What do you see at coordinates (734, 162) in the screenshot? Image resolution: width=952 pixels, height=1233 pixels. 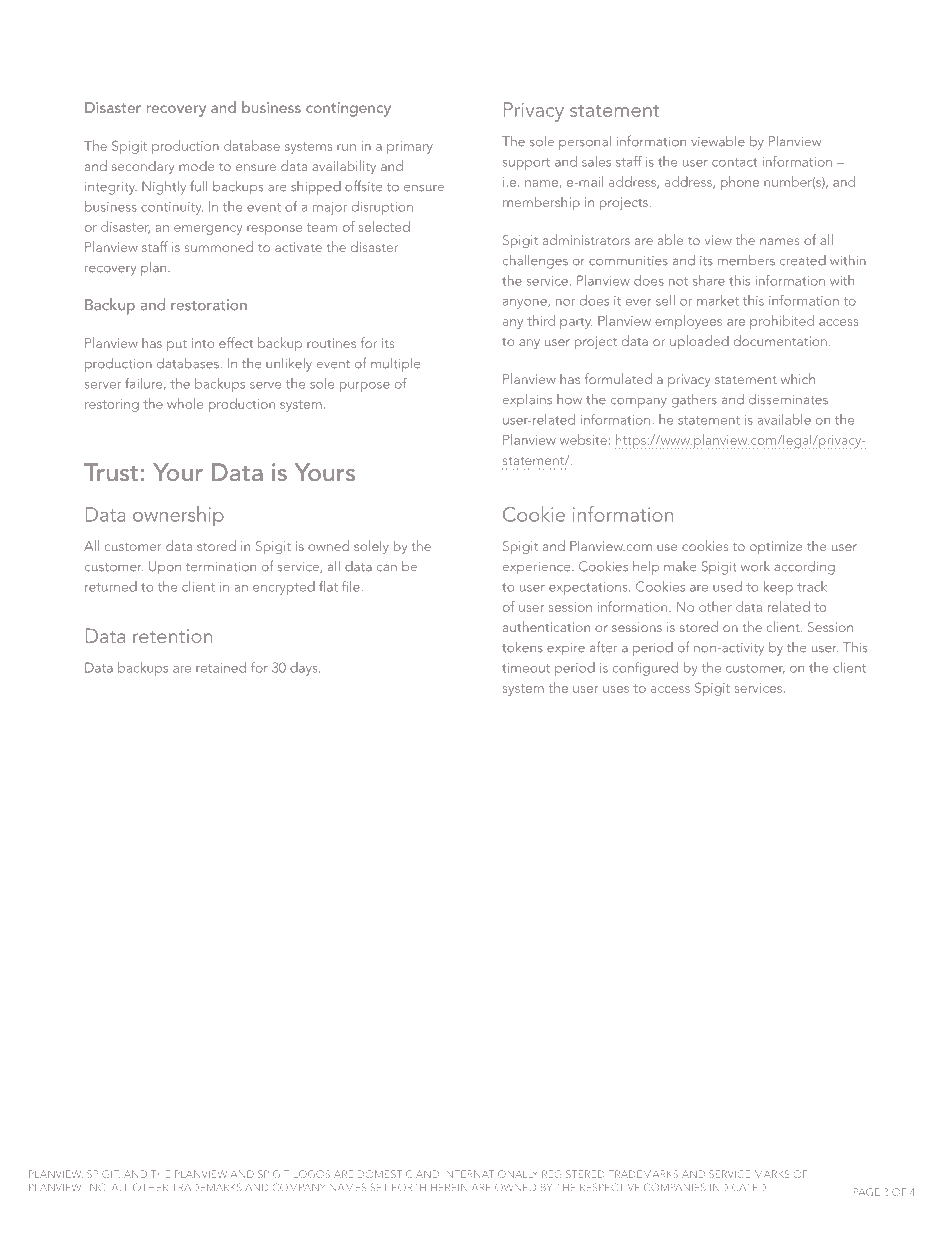 I see `contact` at bounding box center [734, 162].
